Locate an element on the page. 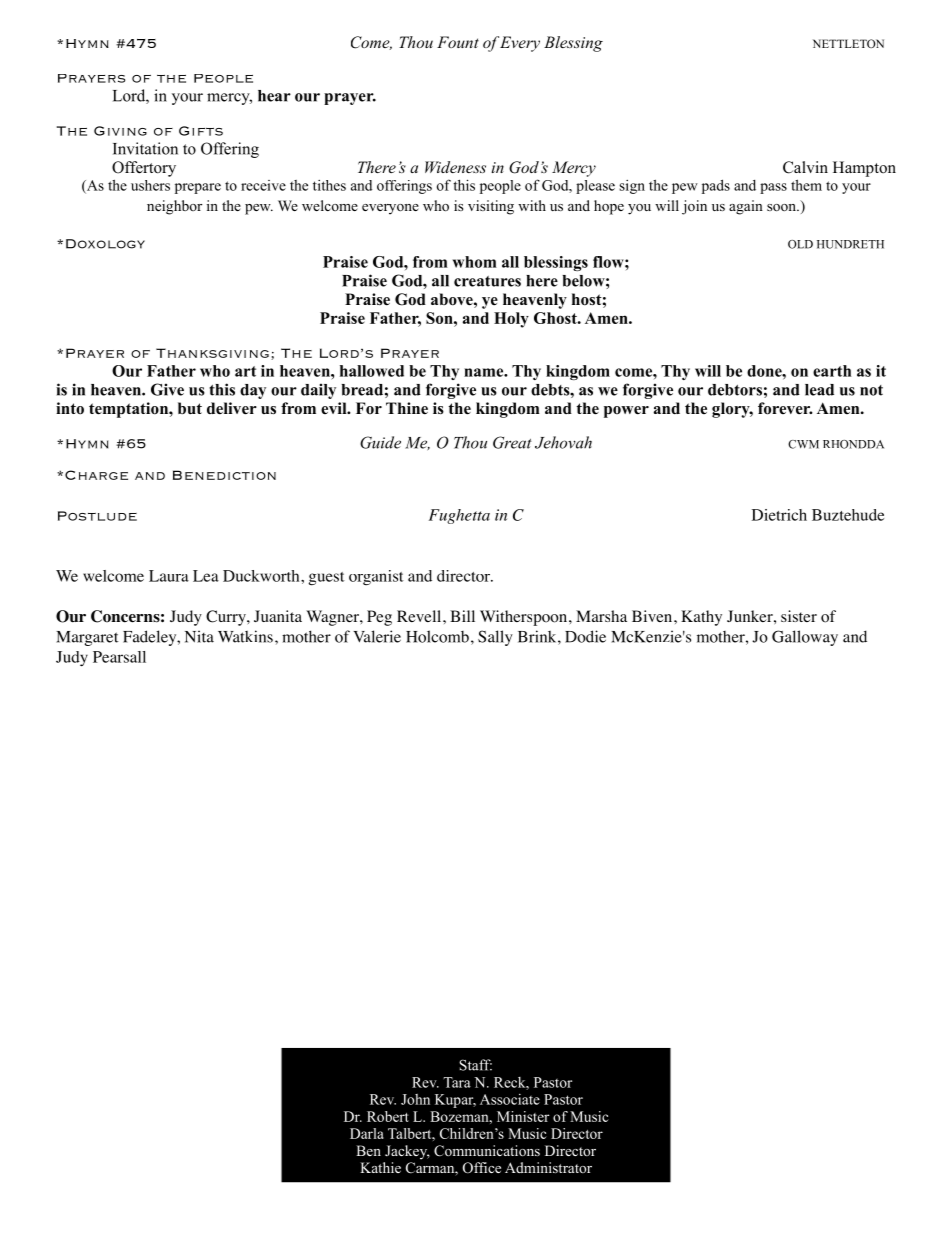 The width and height of the image is (952, 1233). OLD is located at coordinates (800, 244).
